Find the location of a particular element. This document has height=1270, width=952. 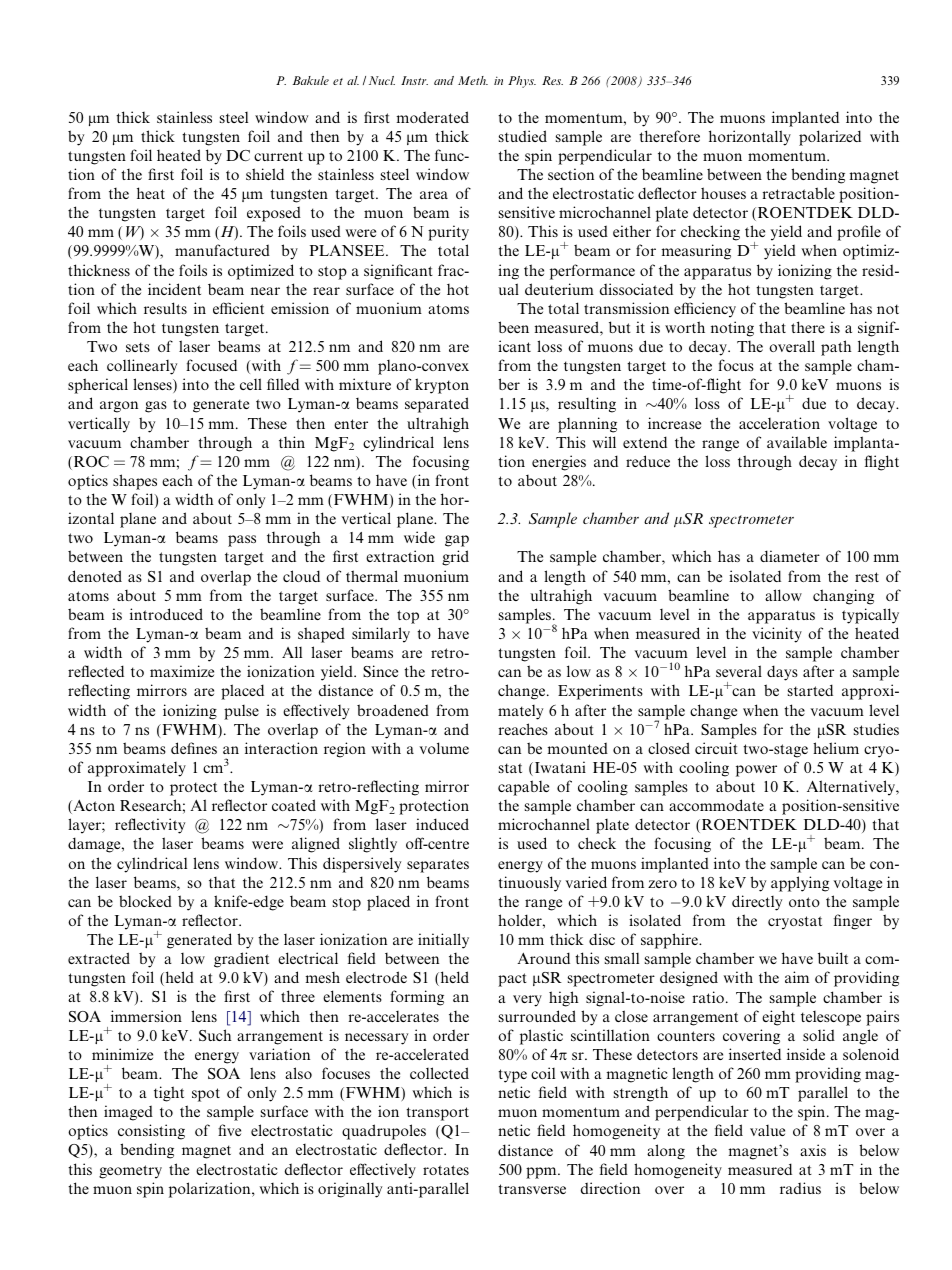

rotates is located at coordinates (446, 1170).
